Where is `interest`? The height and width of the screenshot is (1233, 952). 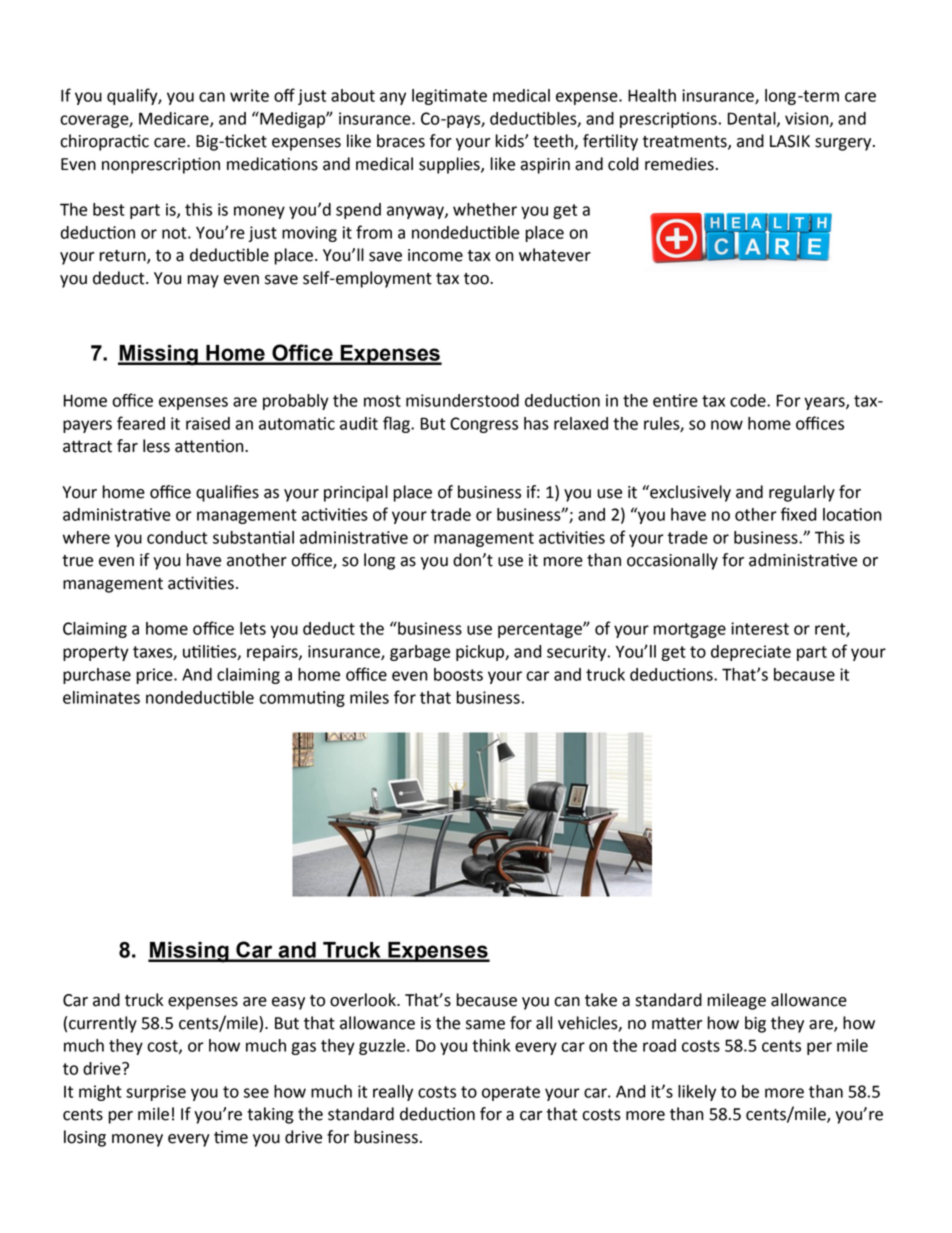 interest is located at coordinates (760, 628).
